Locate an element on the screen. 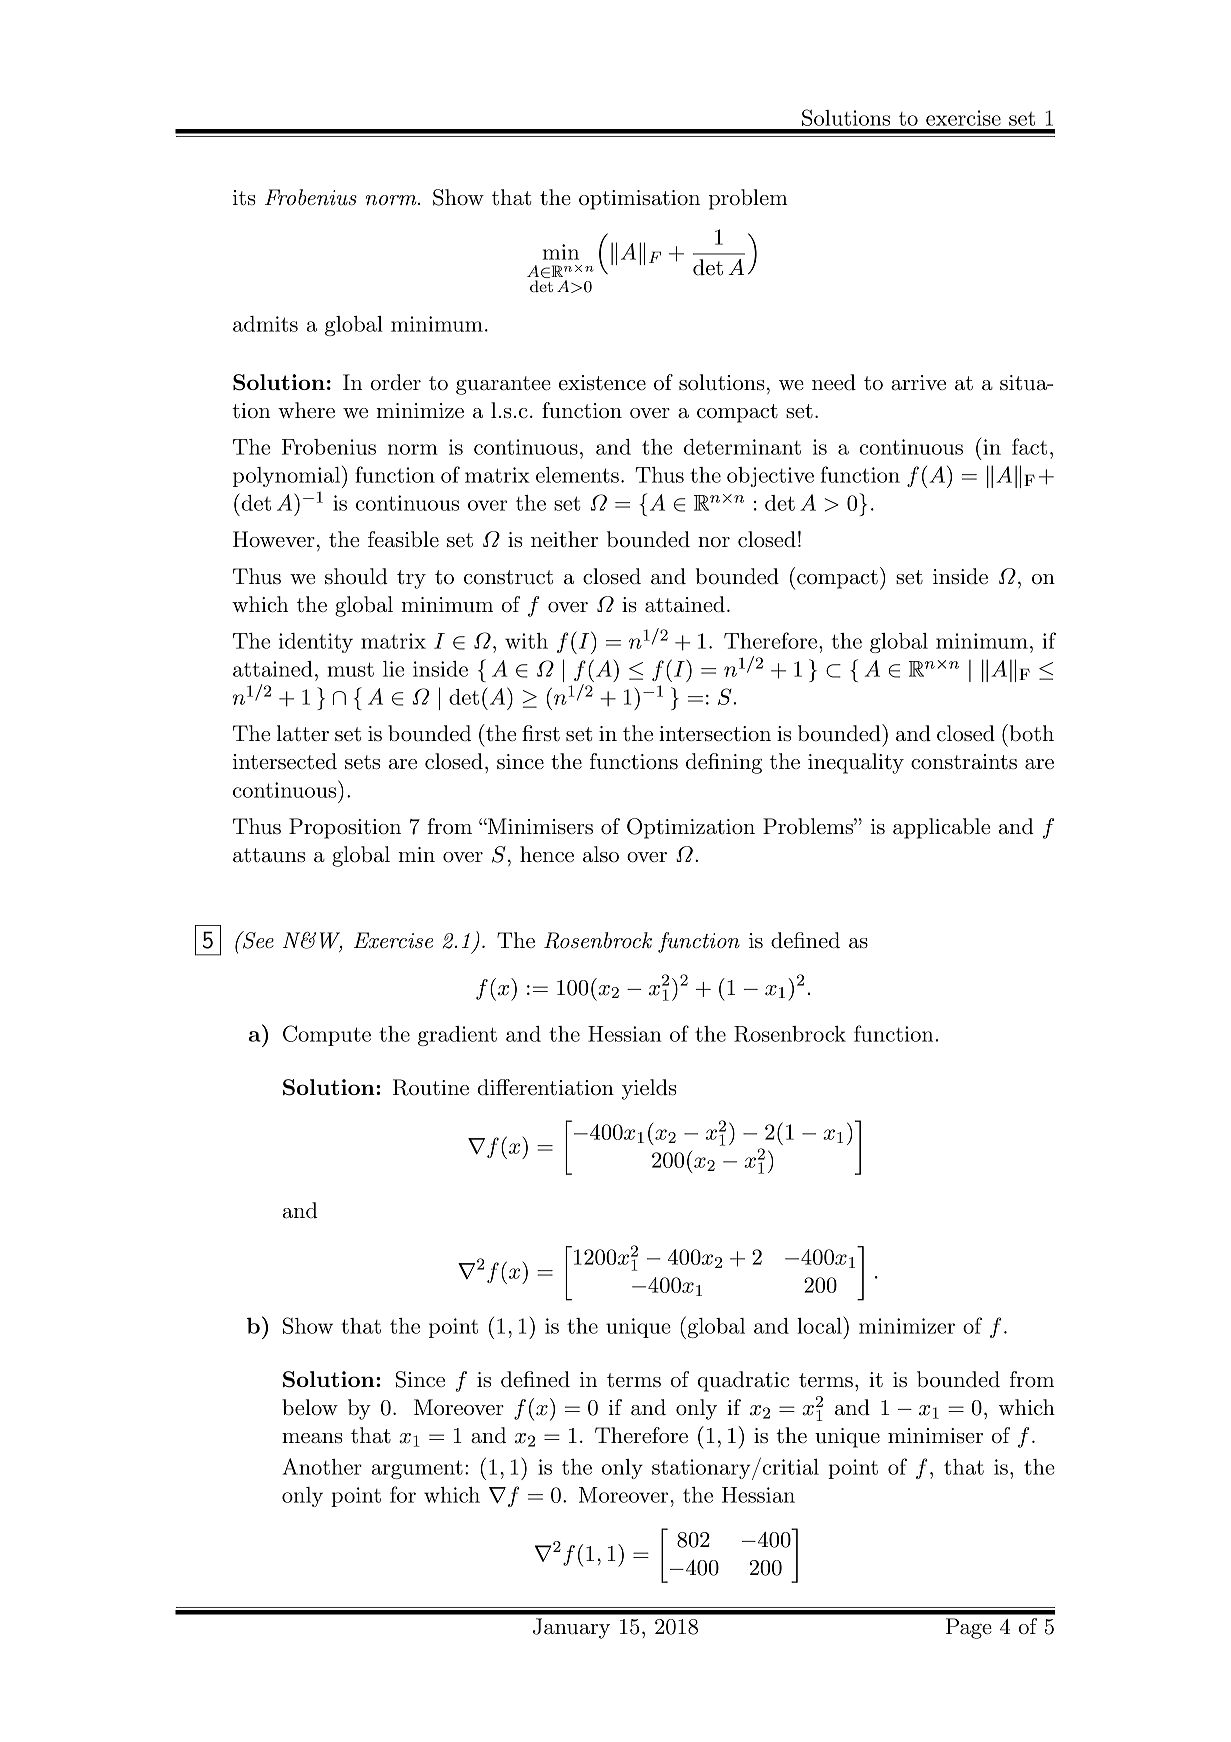 The height and width of the screenshot is (1742, 1231). quadratic is located at coordinates (743, 1381).
